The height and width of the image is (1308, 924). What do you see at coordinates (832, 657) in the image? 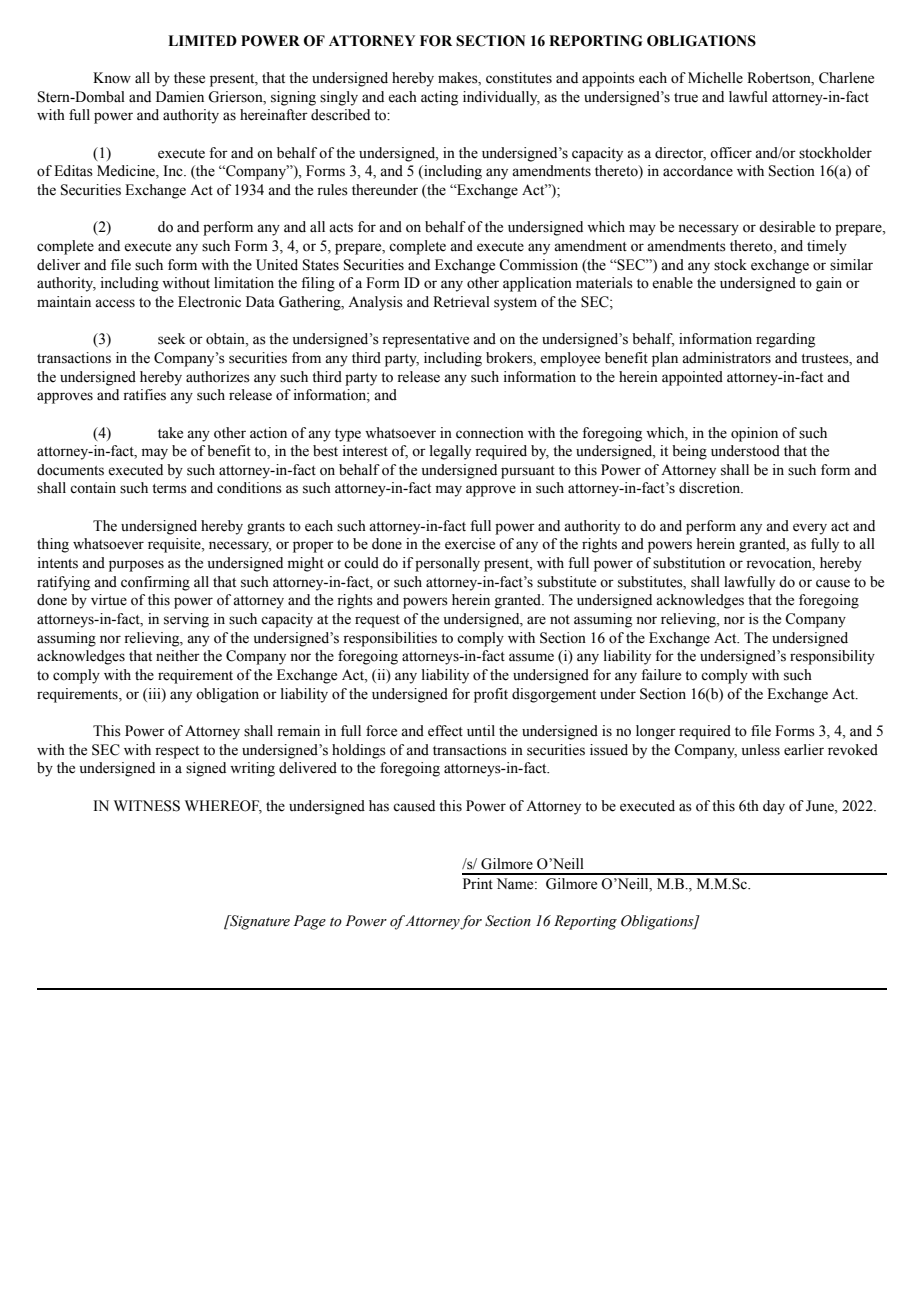
I see `responsibility` at bounding box center [832, 657].
